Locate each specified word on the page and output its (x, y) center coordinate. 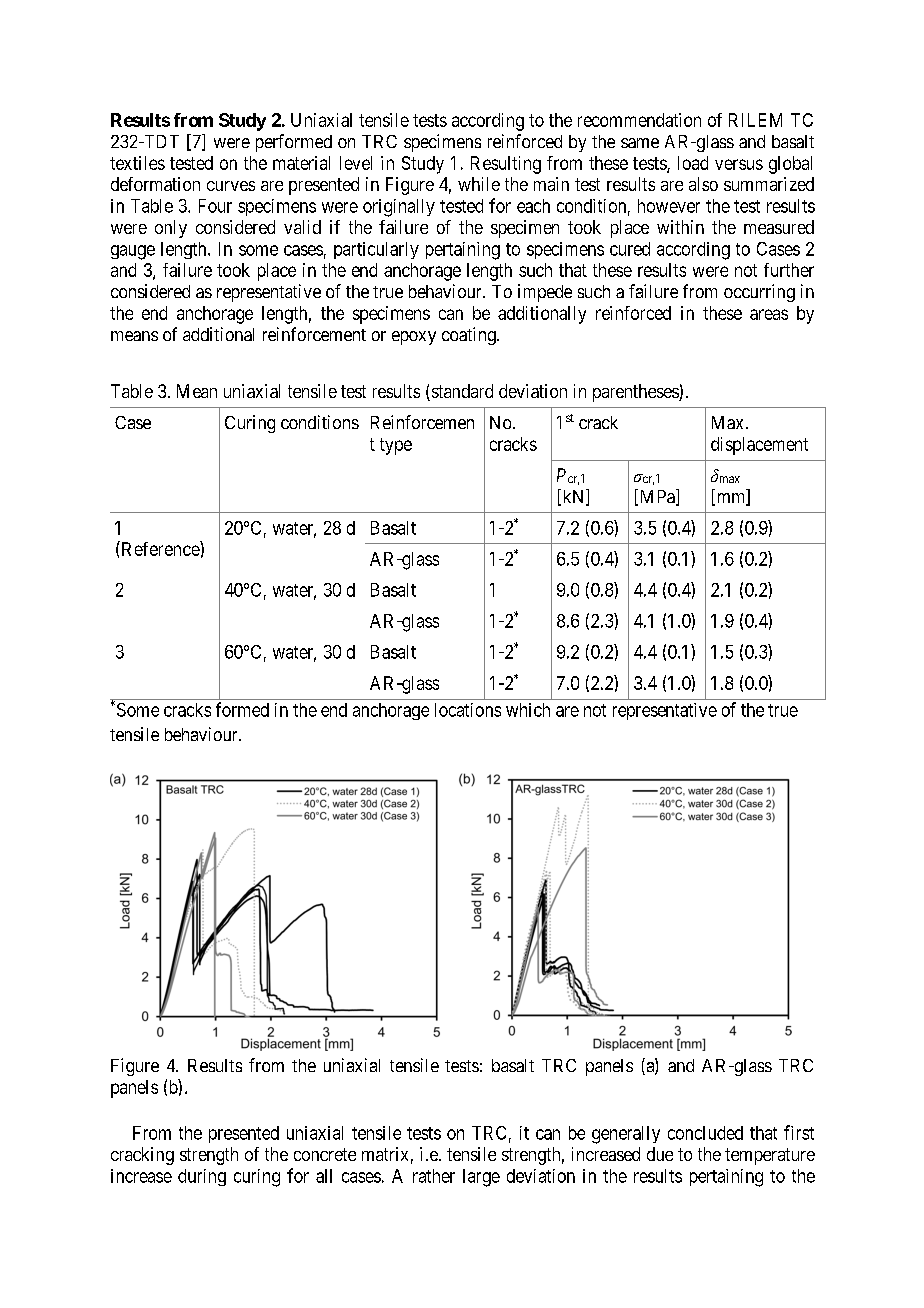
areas (769, 314)
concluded (705, 1133)
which (528, 710)
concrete (325, 1154)
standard (461, 392)
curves (231, 186)
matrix (385, 1154)
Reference (160, 548)
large (481, 1178)
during (202, 1177)
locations (468, 710)
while (479, 184)
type (396, 446)
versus (739, 164)
